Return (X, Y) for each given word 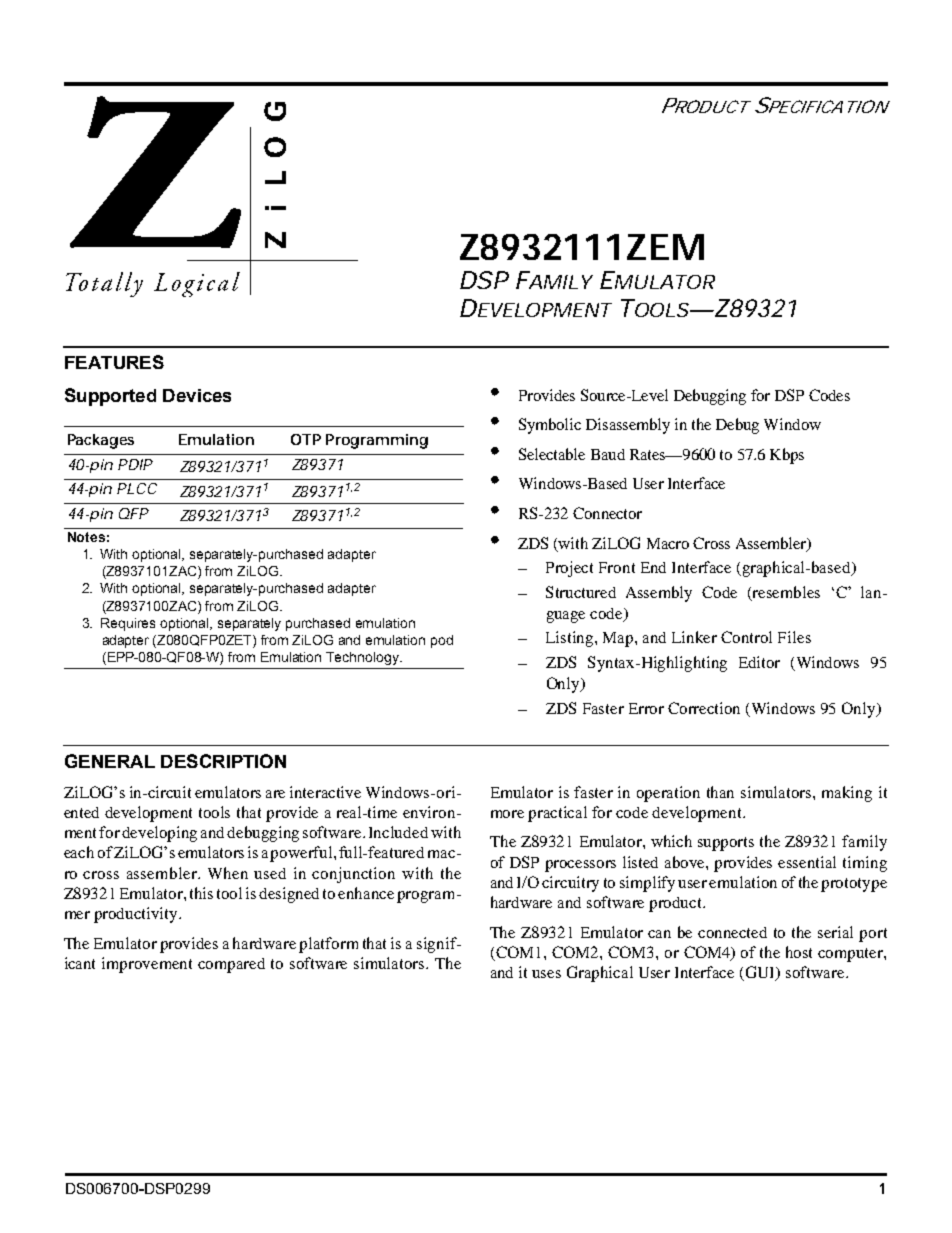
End (653, 567)
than (720, 792)
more (507, 814)
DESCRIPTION (223, 761)
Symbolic (550, 426)
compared (231, 965)
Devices (197, 395)
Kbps (787, 456)
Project (569, 569)
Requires (128, 624)
